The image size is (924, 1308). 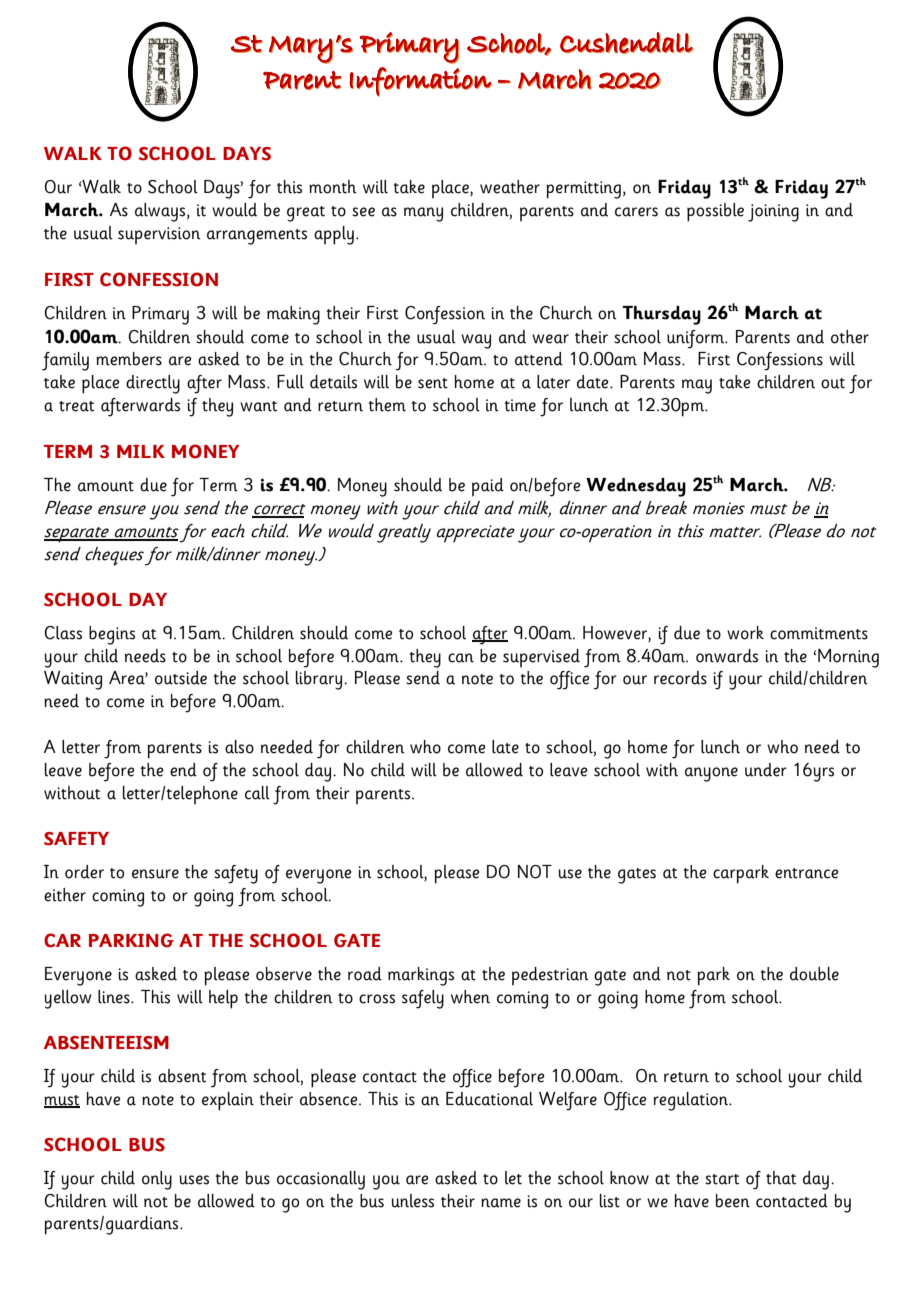 I want to click on Wednesday, so click(x=636, y=487).
